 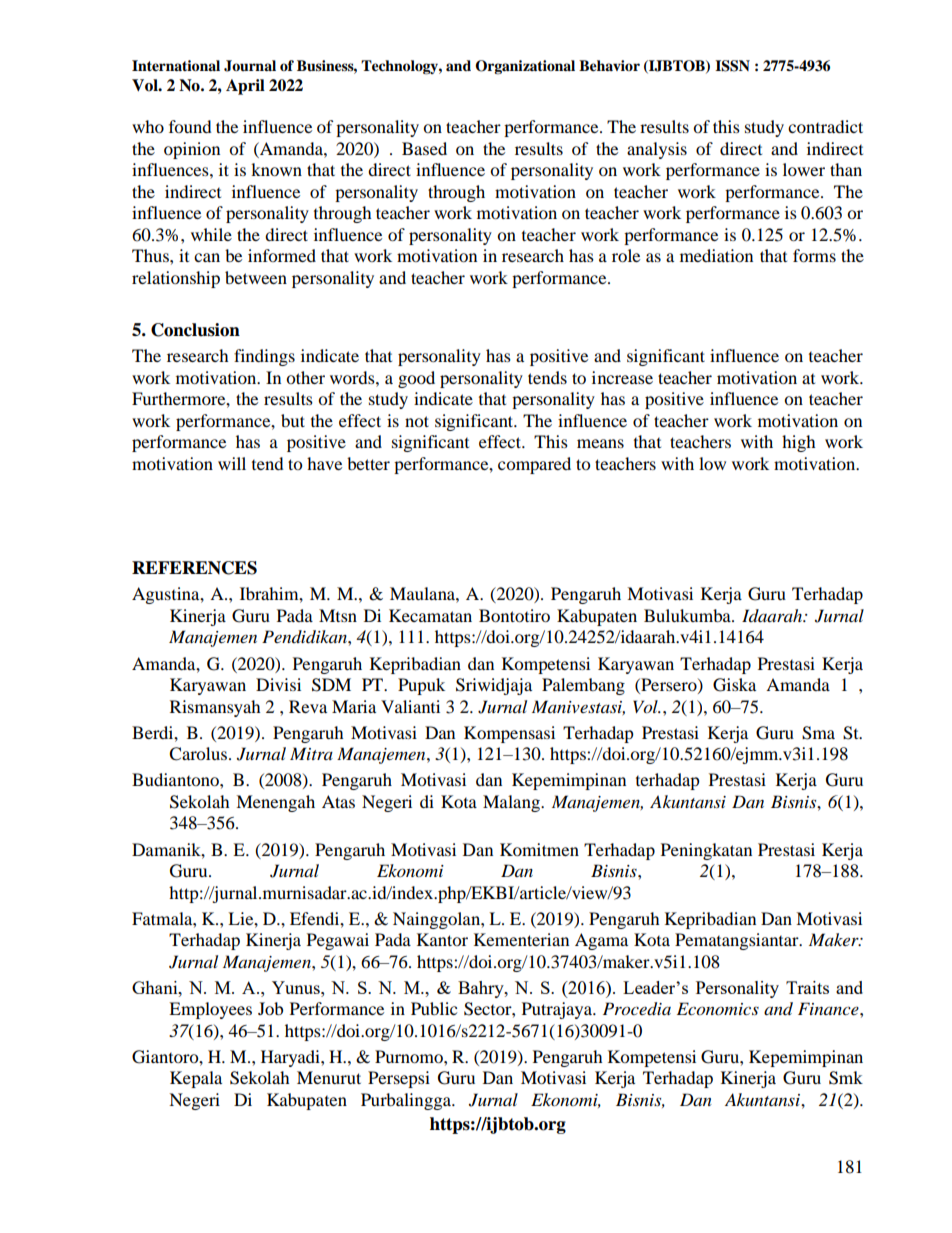 What do you see at coordinates (245, 87) in the screenshot?
I see `April` at bounding box center [245, 87].
